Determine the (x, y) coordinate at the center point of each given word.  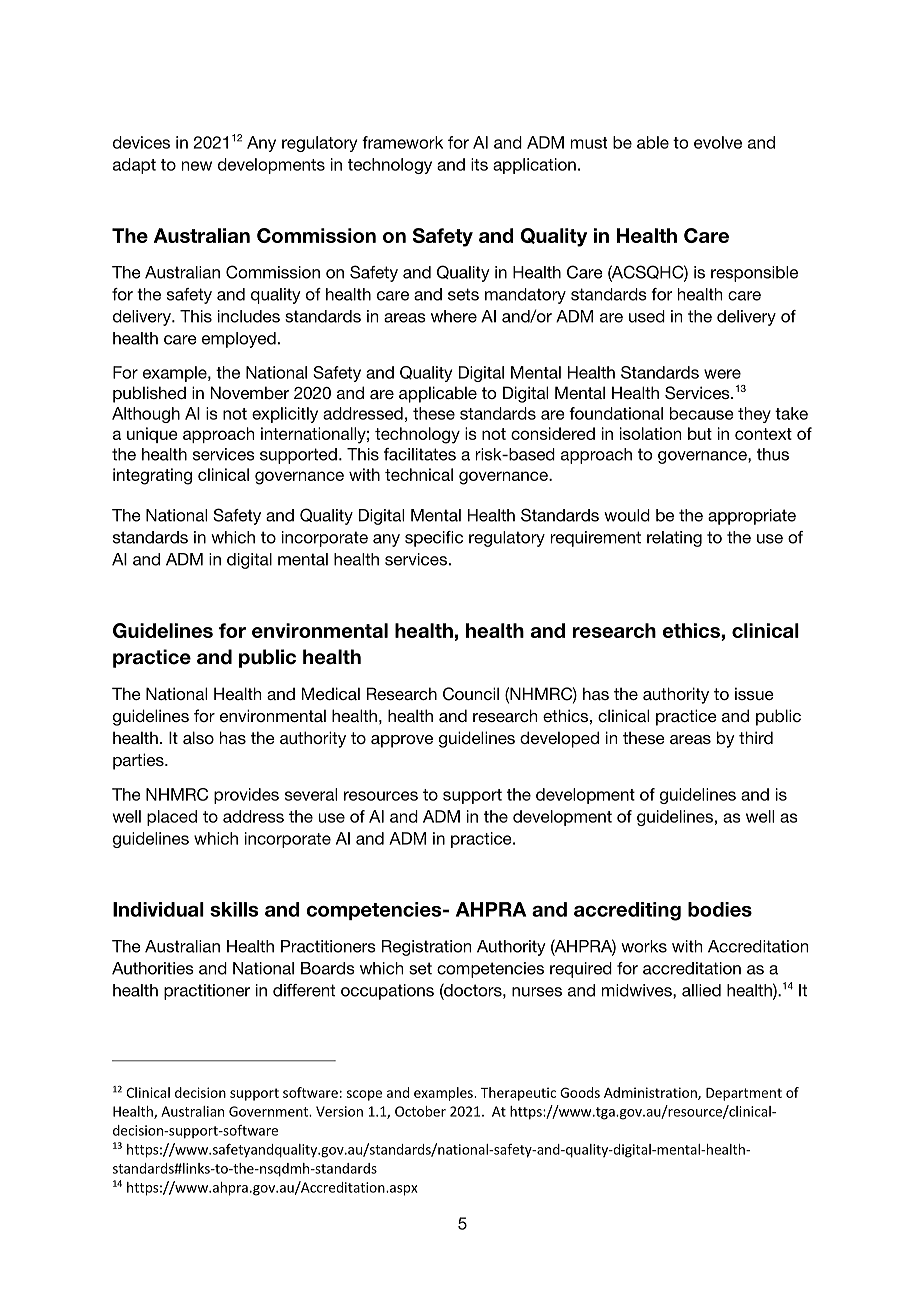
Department (744, 1094)
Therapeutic (518, 1094)
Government (270, 1111)
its (479, 164)
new (197, 166)
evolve (718, 142)
